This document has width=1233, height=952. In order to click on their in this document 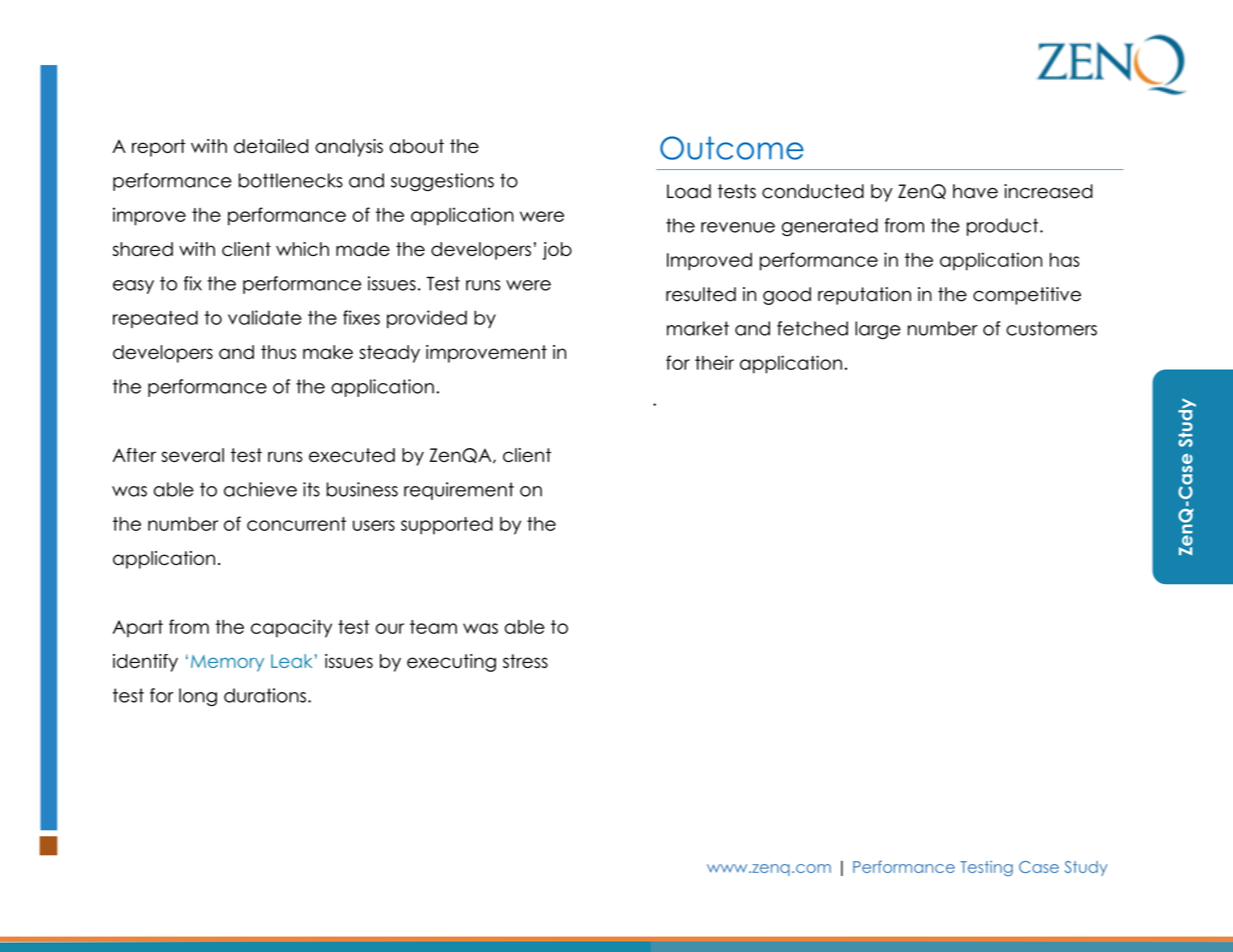, I will do `click(714, 362)`.
